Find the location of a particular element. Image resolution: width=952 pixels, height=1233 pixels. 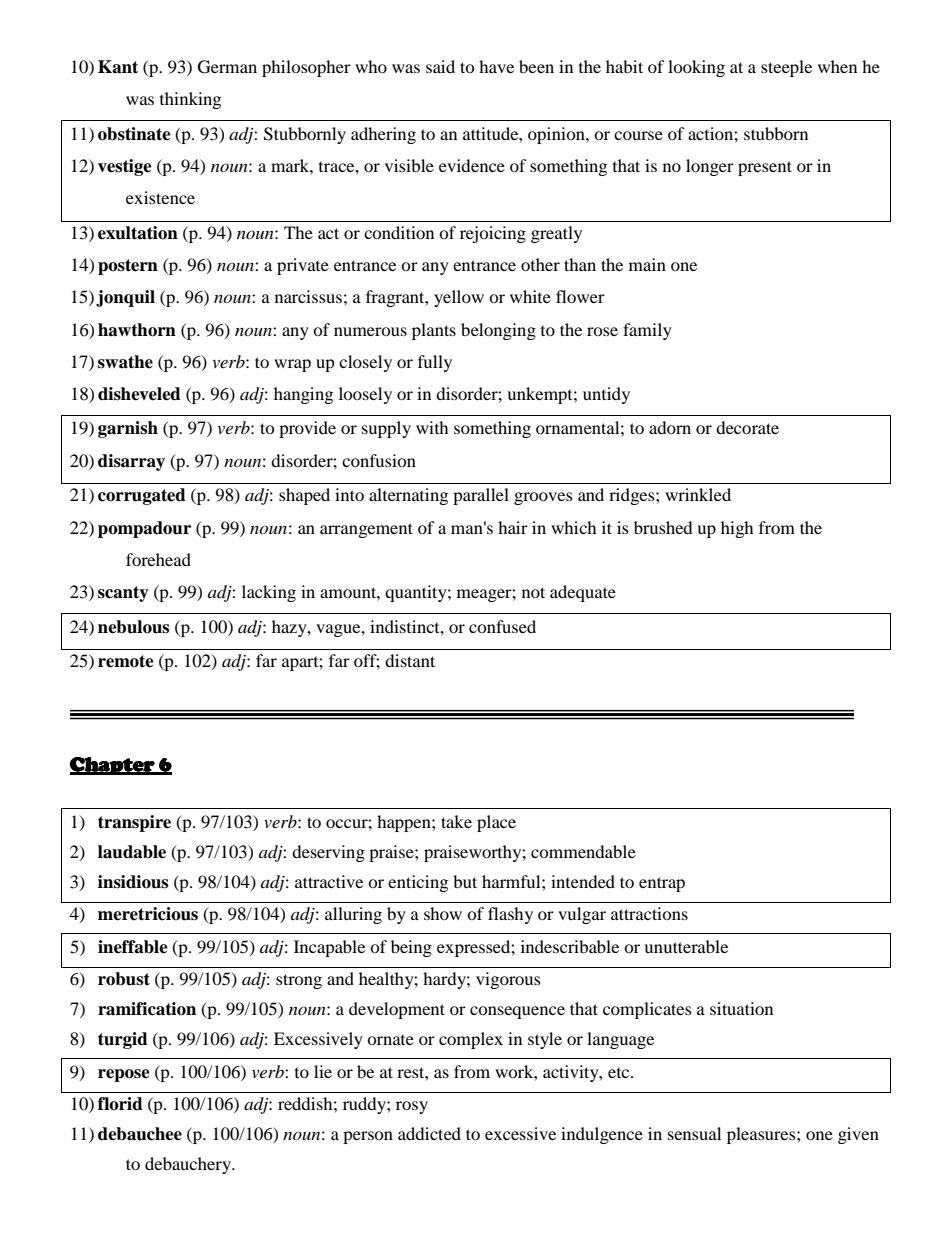

thinking is located at coordinates (190, 100).
